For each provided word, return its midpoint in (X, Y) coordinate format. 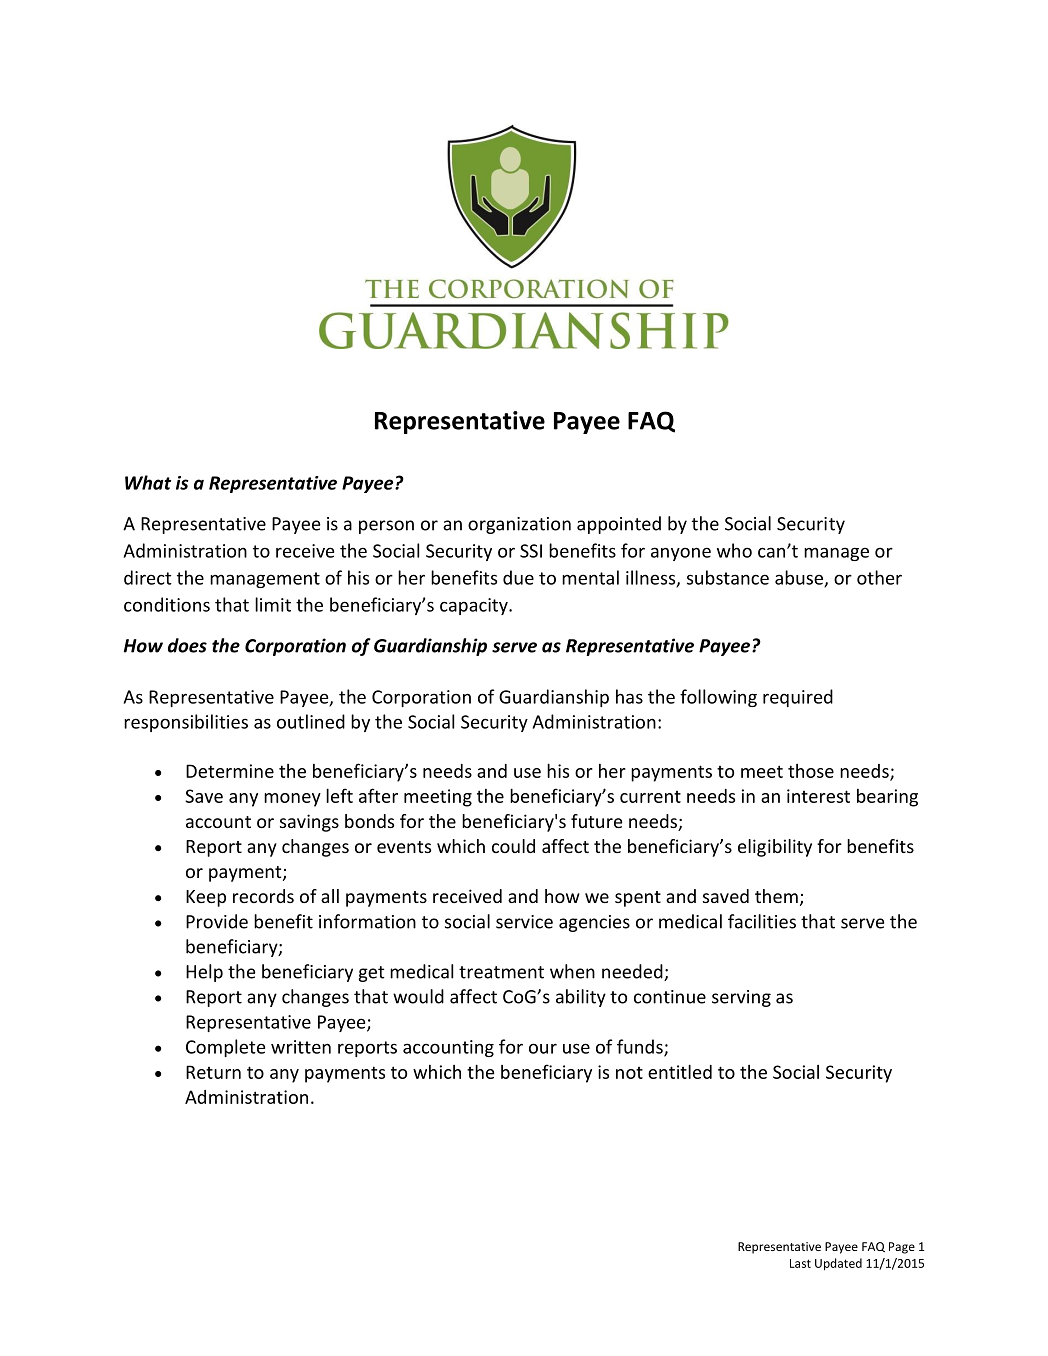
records (263, 896)
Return (213, 1072)
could (513, 846)
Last (800, 1263)
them (776, 896)
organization (519, 525)
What (148, 482)
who (734, 550)
